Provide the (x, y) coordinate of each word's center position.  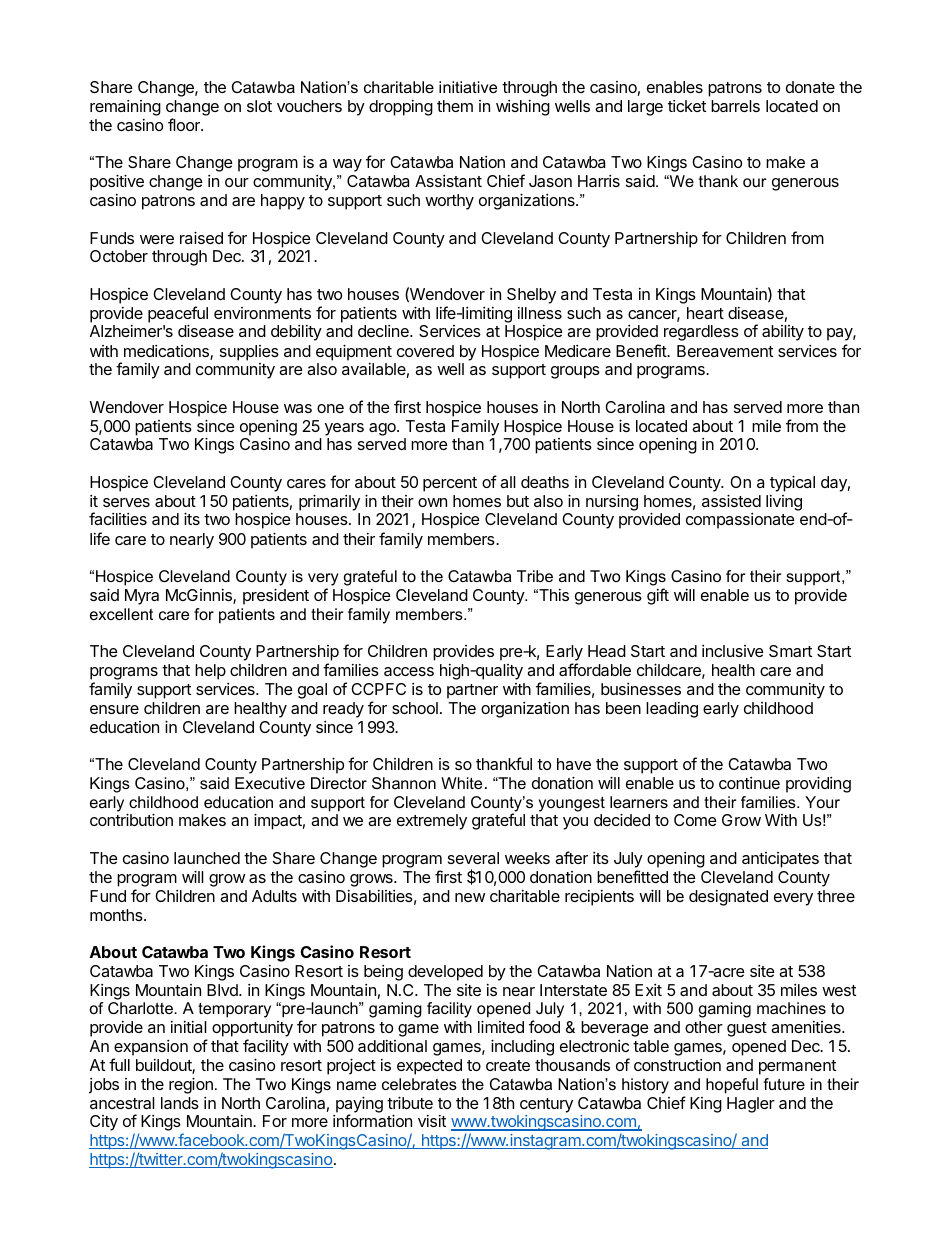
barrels (735, 106)
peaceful (178, 315)
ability (783, 333)
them (455, 106)
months (117, 915)
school (415, 708)
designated (728, 898)
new (470, 897)
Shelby (531, 296)
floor (185, 124)
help (210, 672)
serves (126, 502)
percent (450, 484)
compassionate (740, 521)
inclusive (733, 651)
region (191, 1085)
